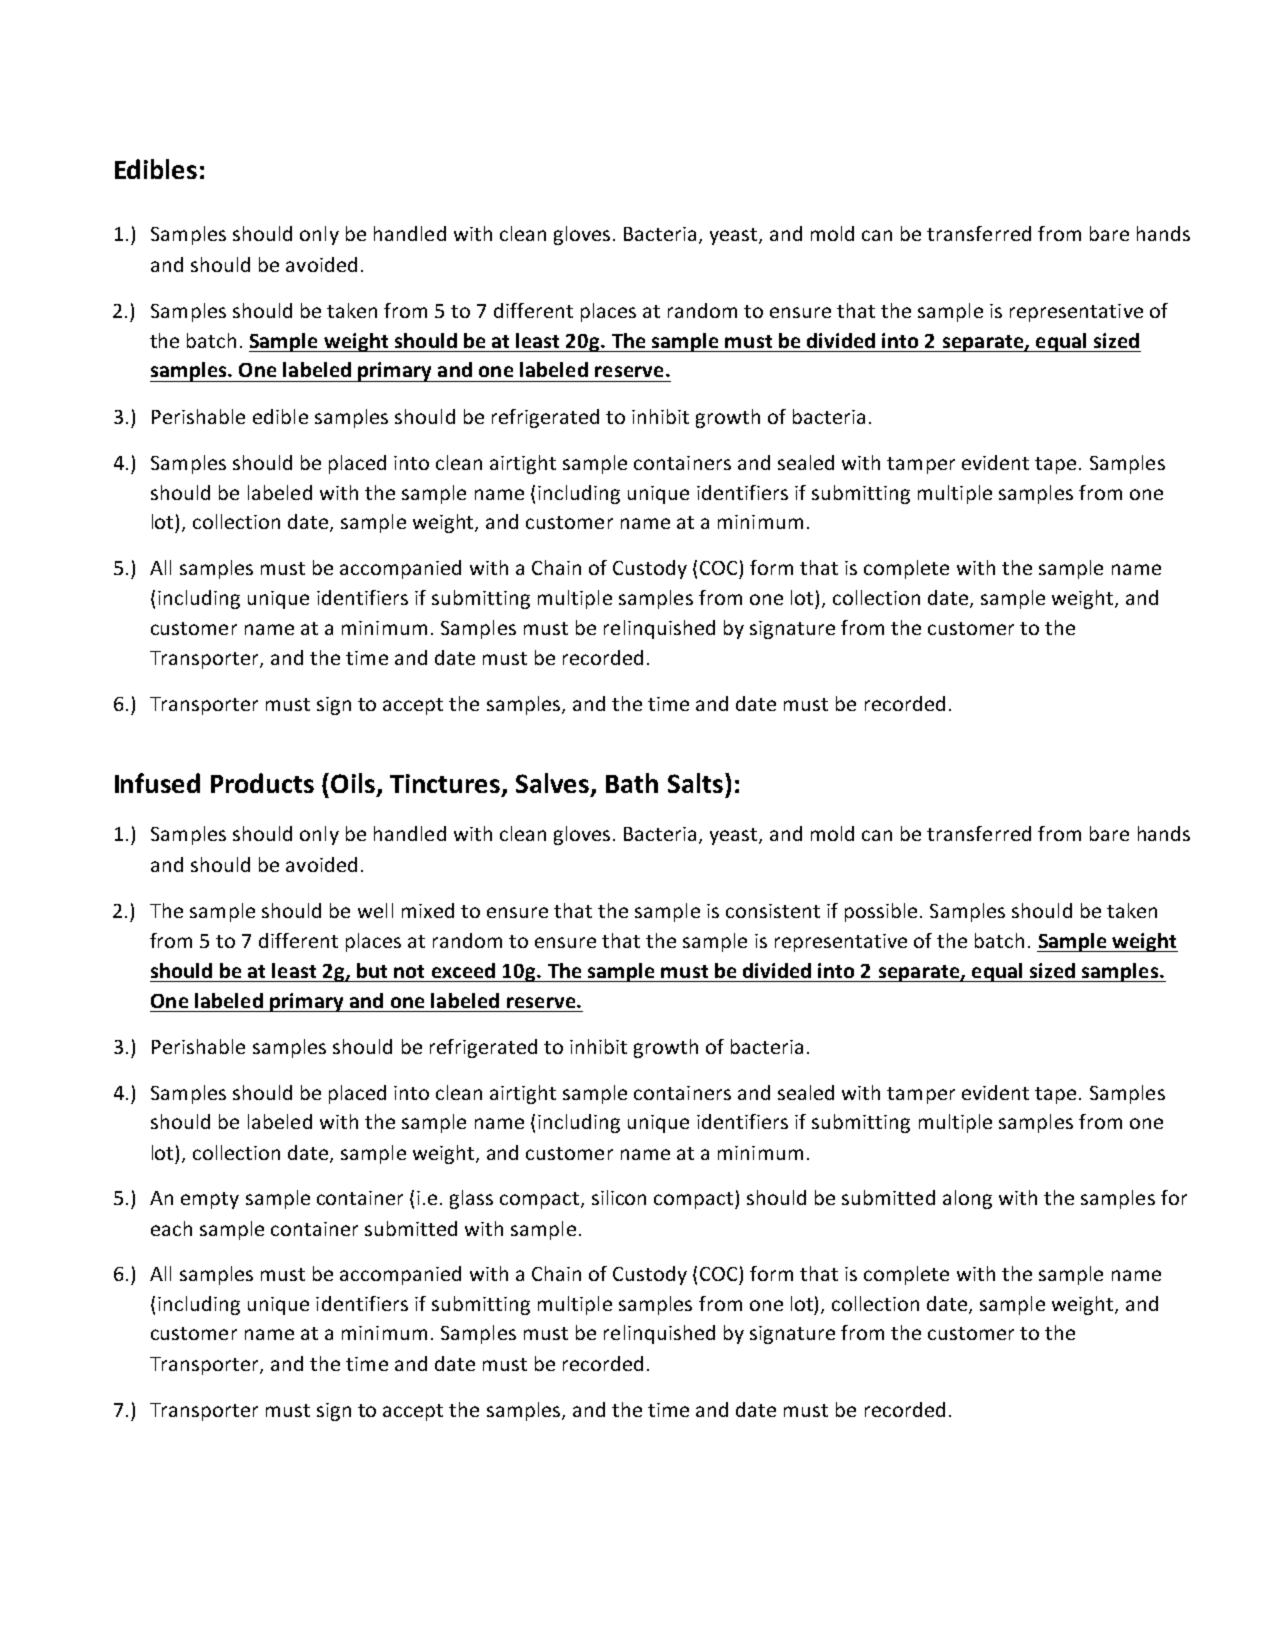 The height and width of the document is (1639, 1267). I want to click on each, so click(171, 1228).
